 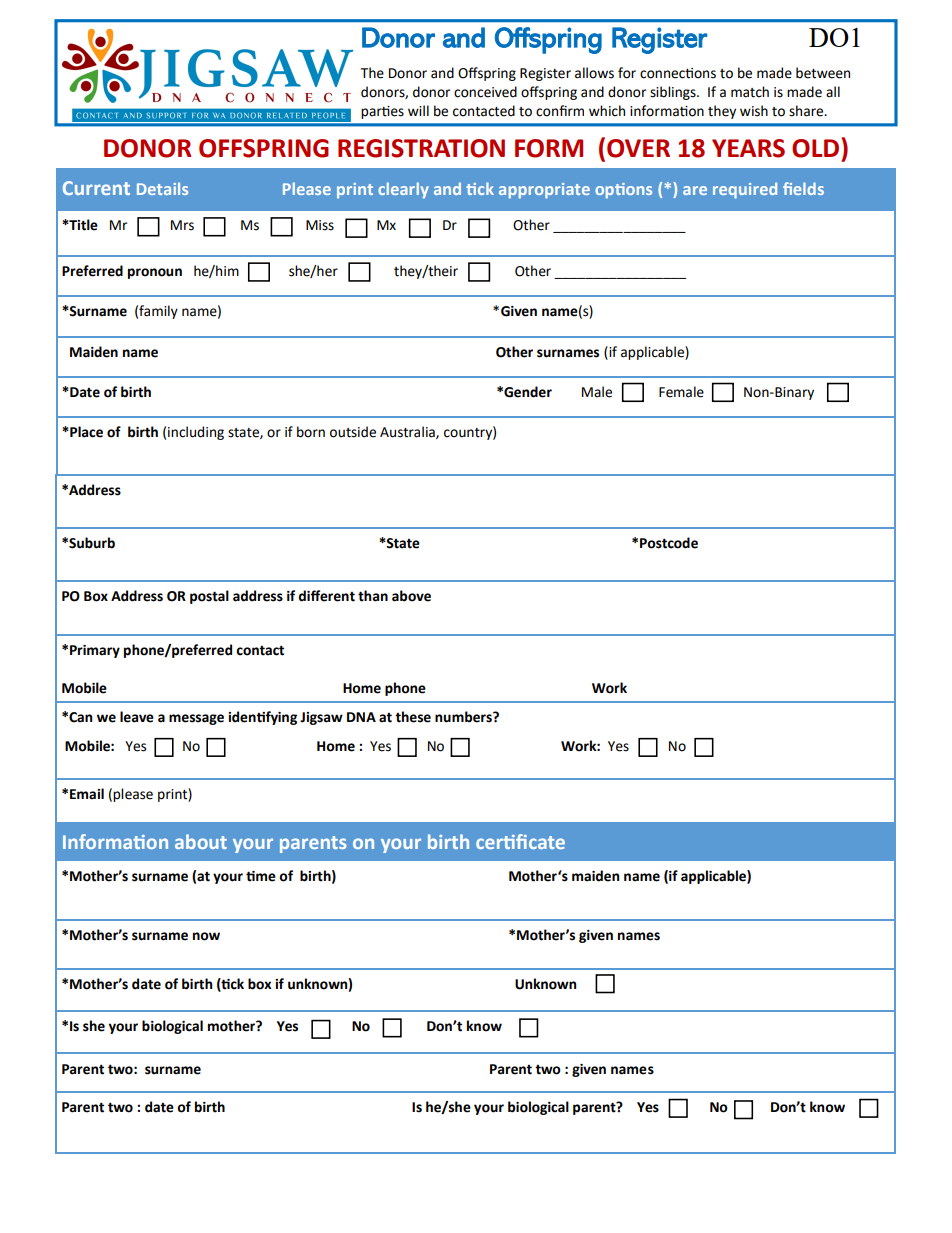 What do you see at coordinates (413, 717) in the document?
I see `these` at bounding box center [413, 717].
